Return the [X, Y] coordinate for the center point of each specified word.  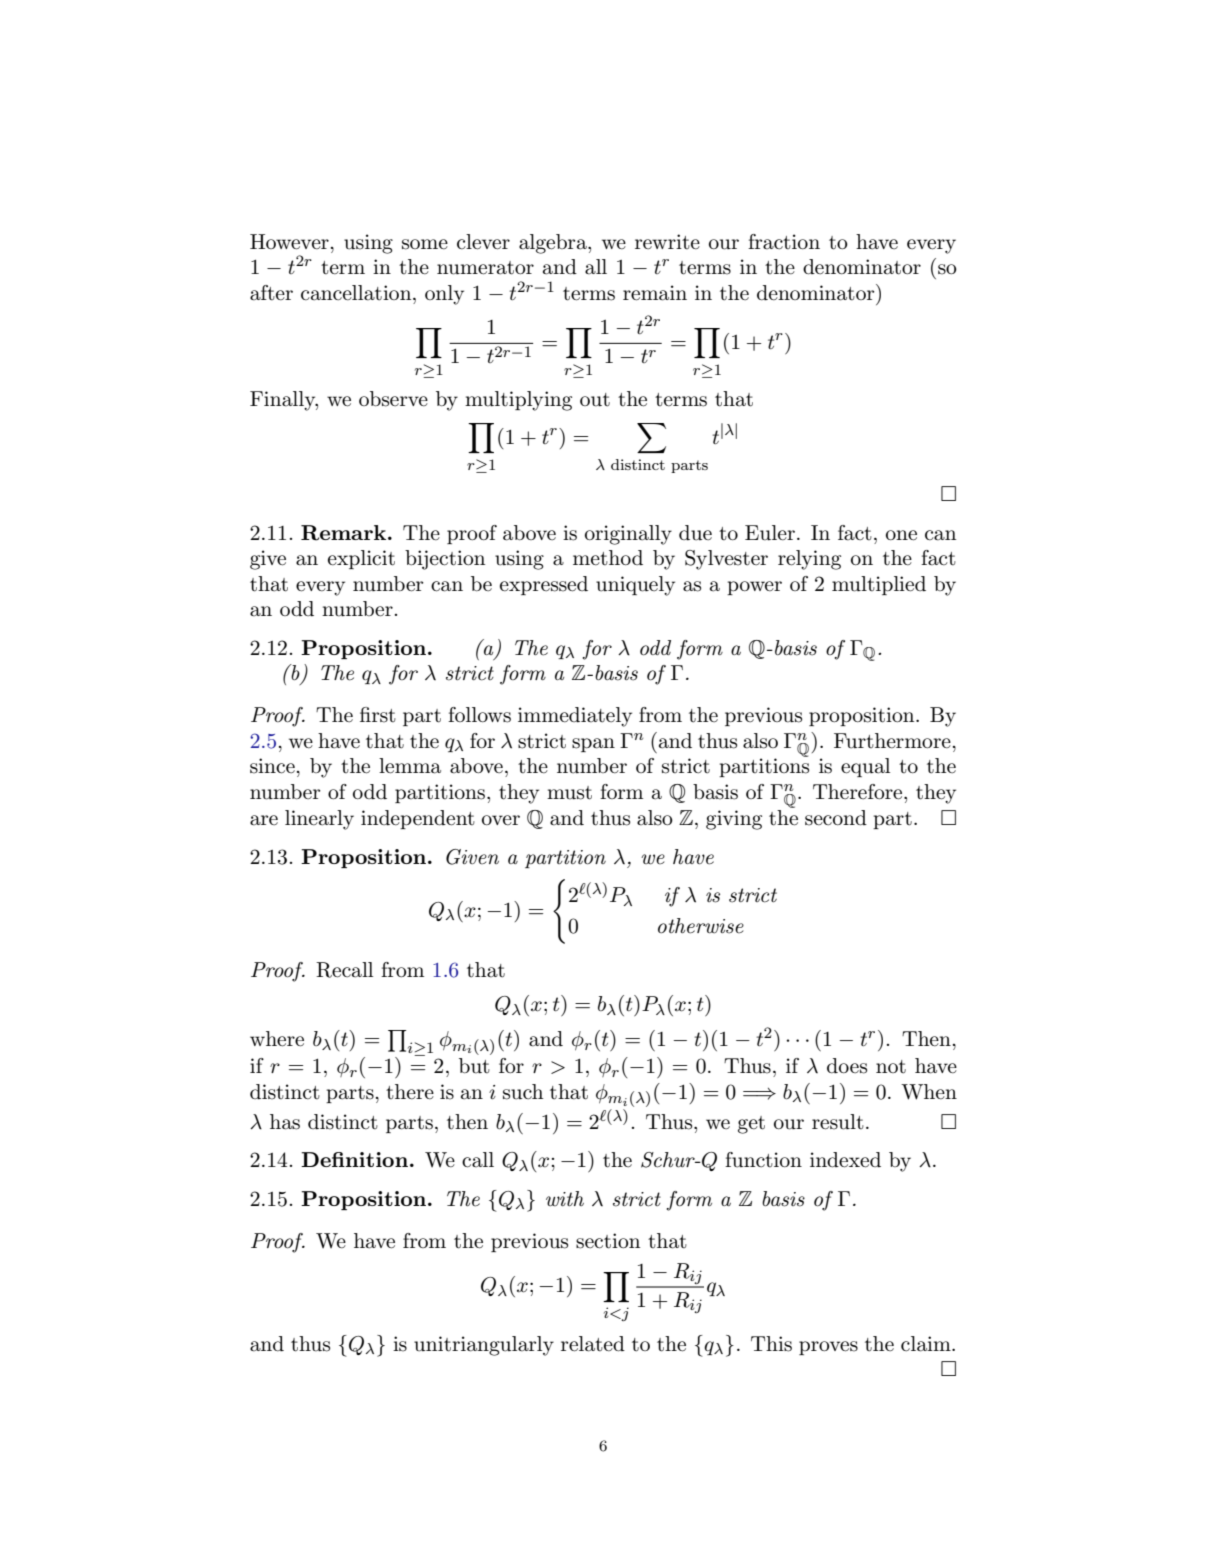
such [523, 1092]
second [836, 818]
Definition [354, 1159]
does [847, 1066]
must [569, 793]
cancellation [357, 293]
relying [809, 560]
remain [655, 293]
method [608, 558]
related [593, 1344]
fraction [784, 242]
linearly [319, 820]
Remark [345, 533]
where [277, 1039]
